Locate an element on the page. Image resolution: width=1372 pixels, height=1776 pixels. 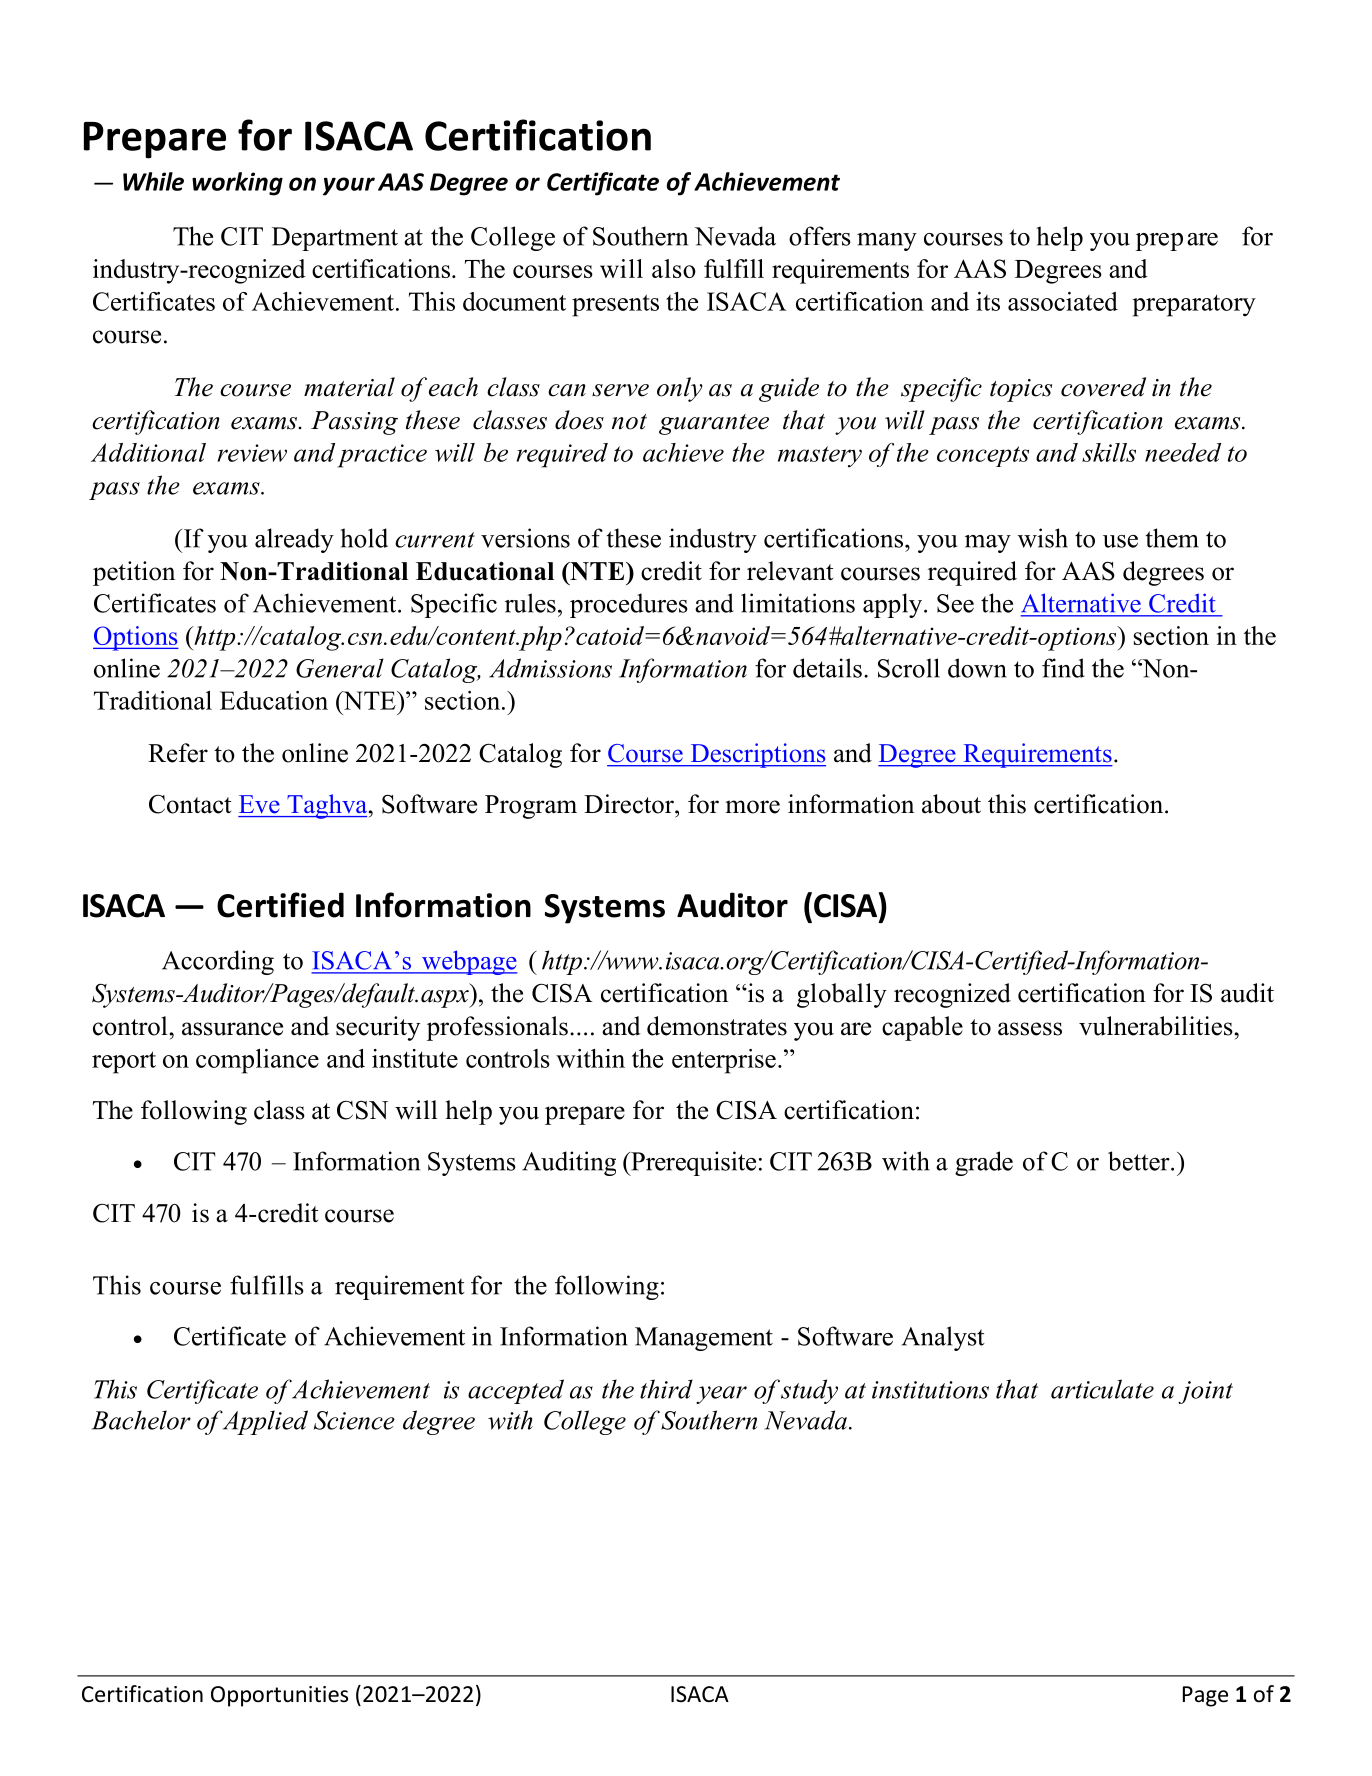
wish is located at coordinates (1043, 538).
